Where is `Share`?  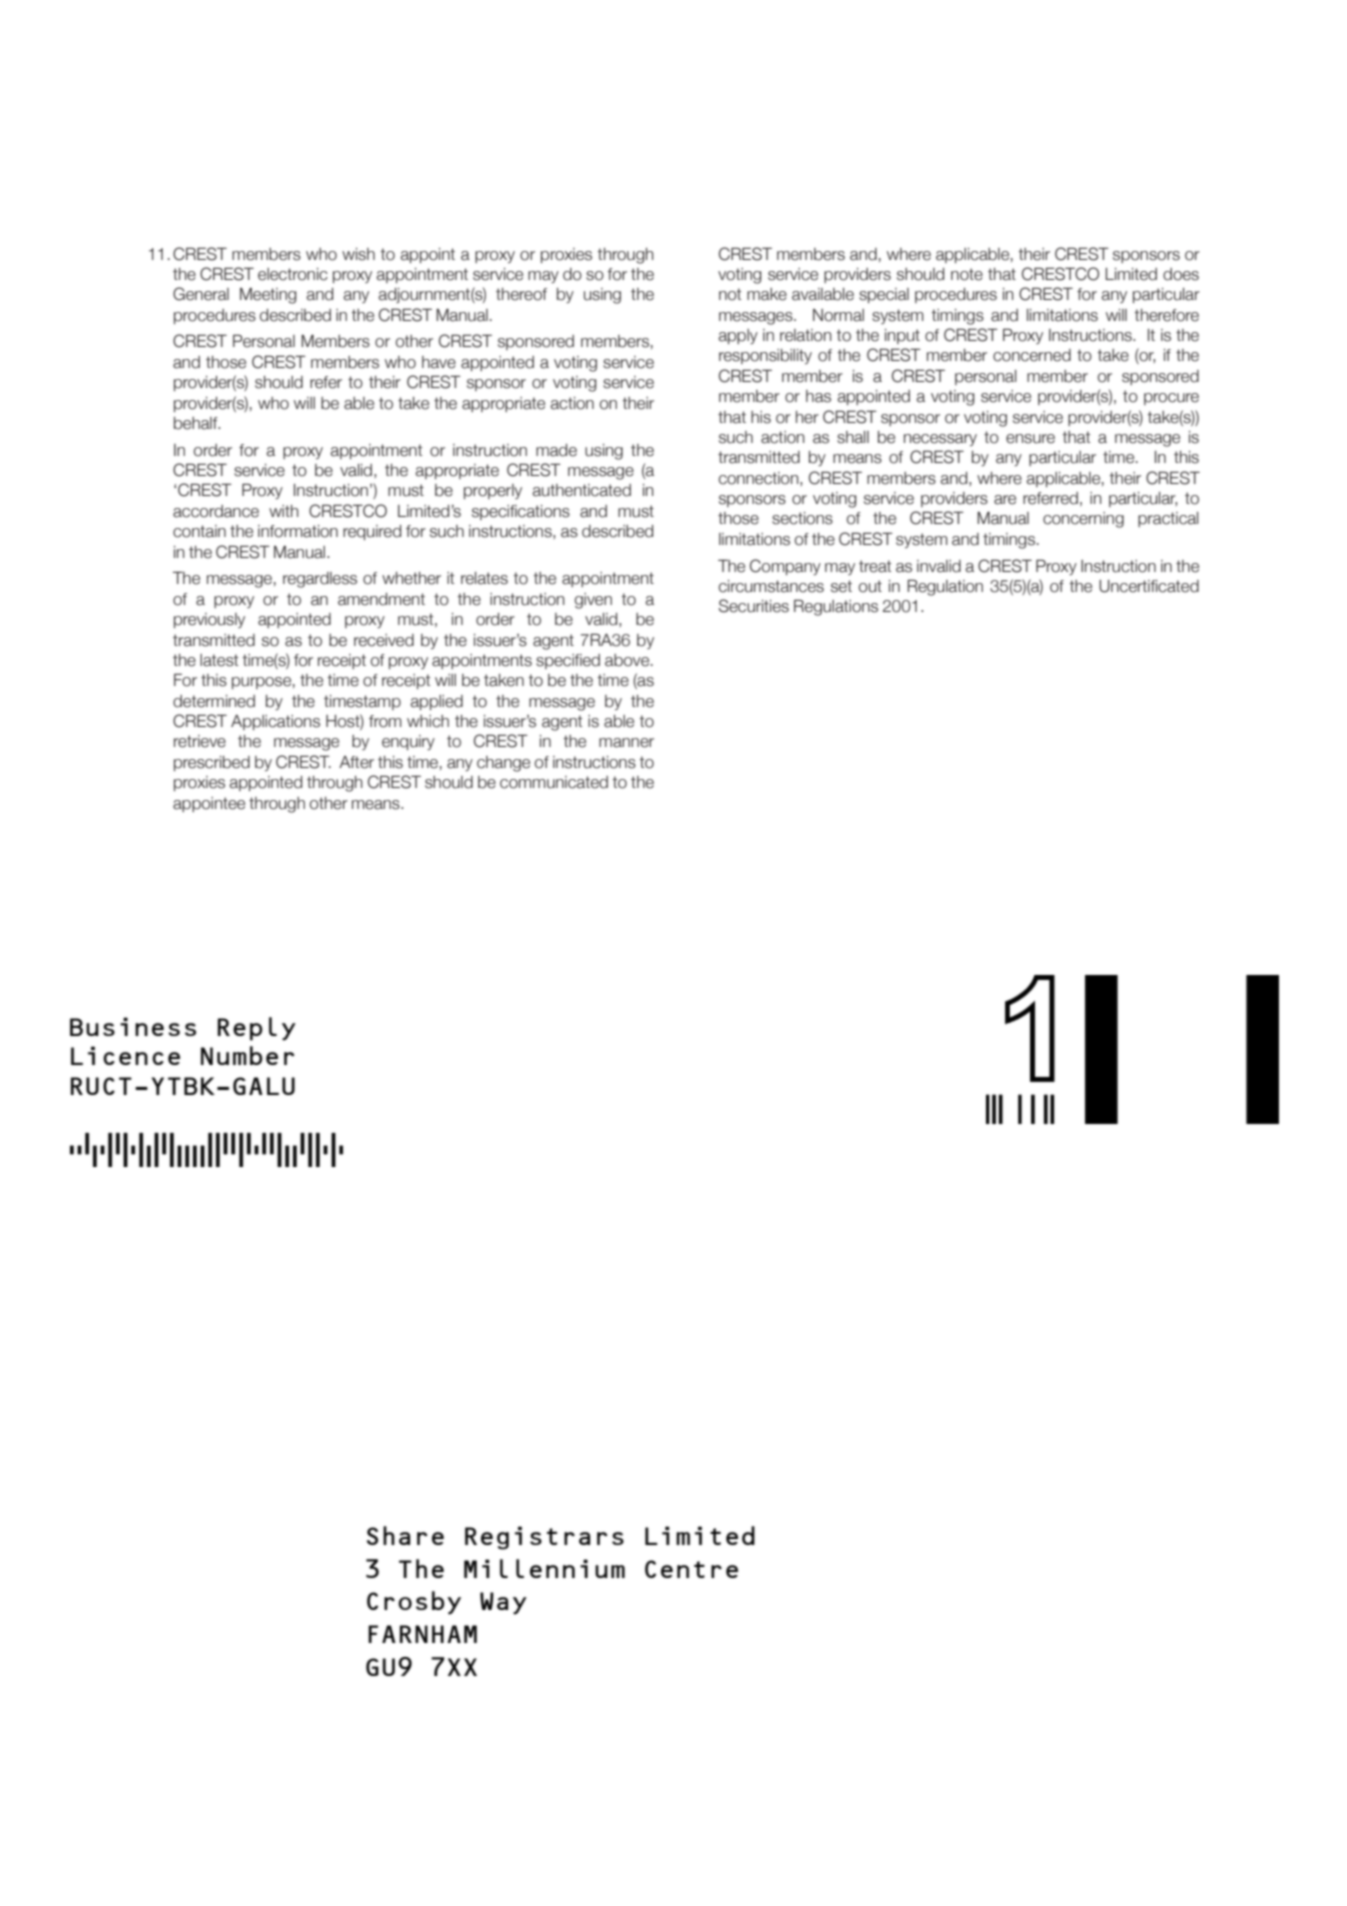 Share is located at coordinates (405, 1535).
